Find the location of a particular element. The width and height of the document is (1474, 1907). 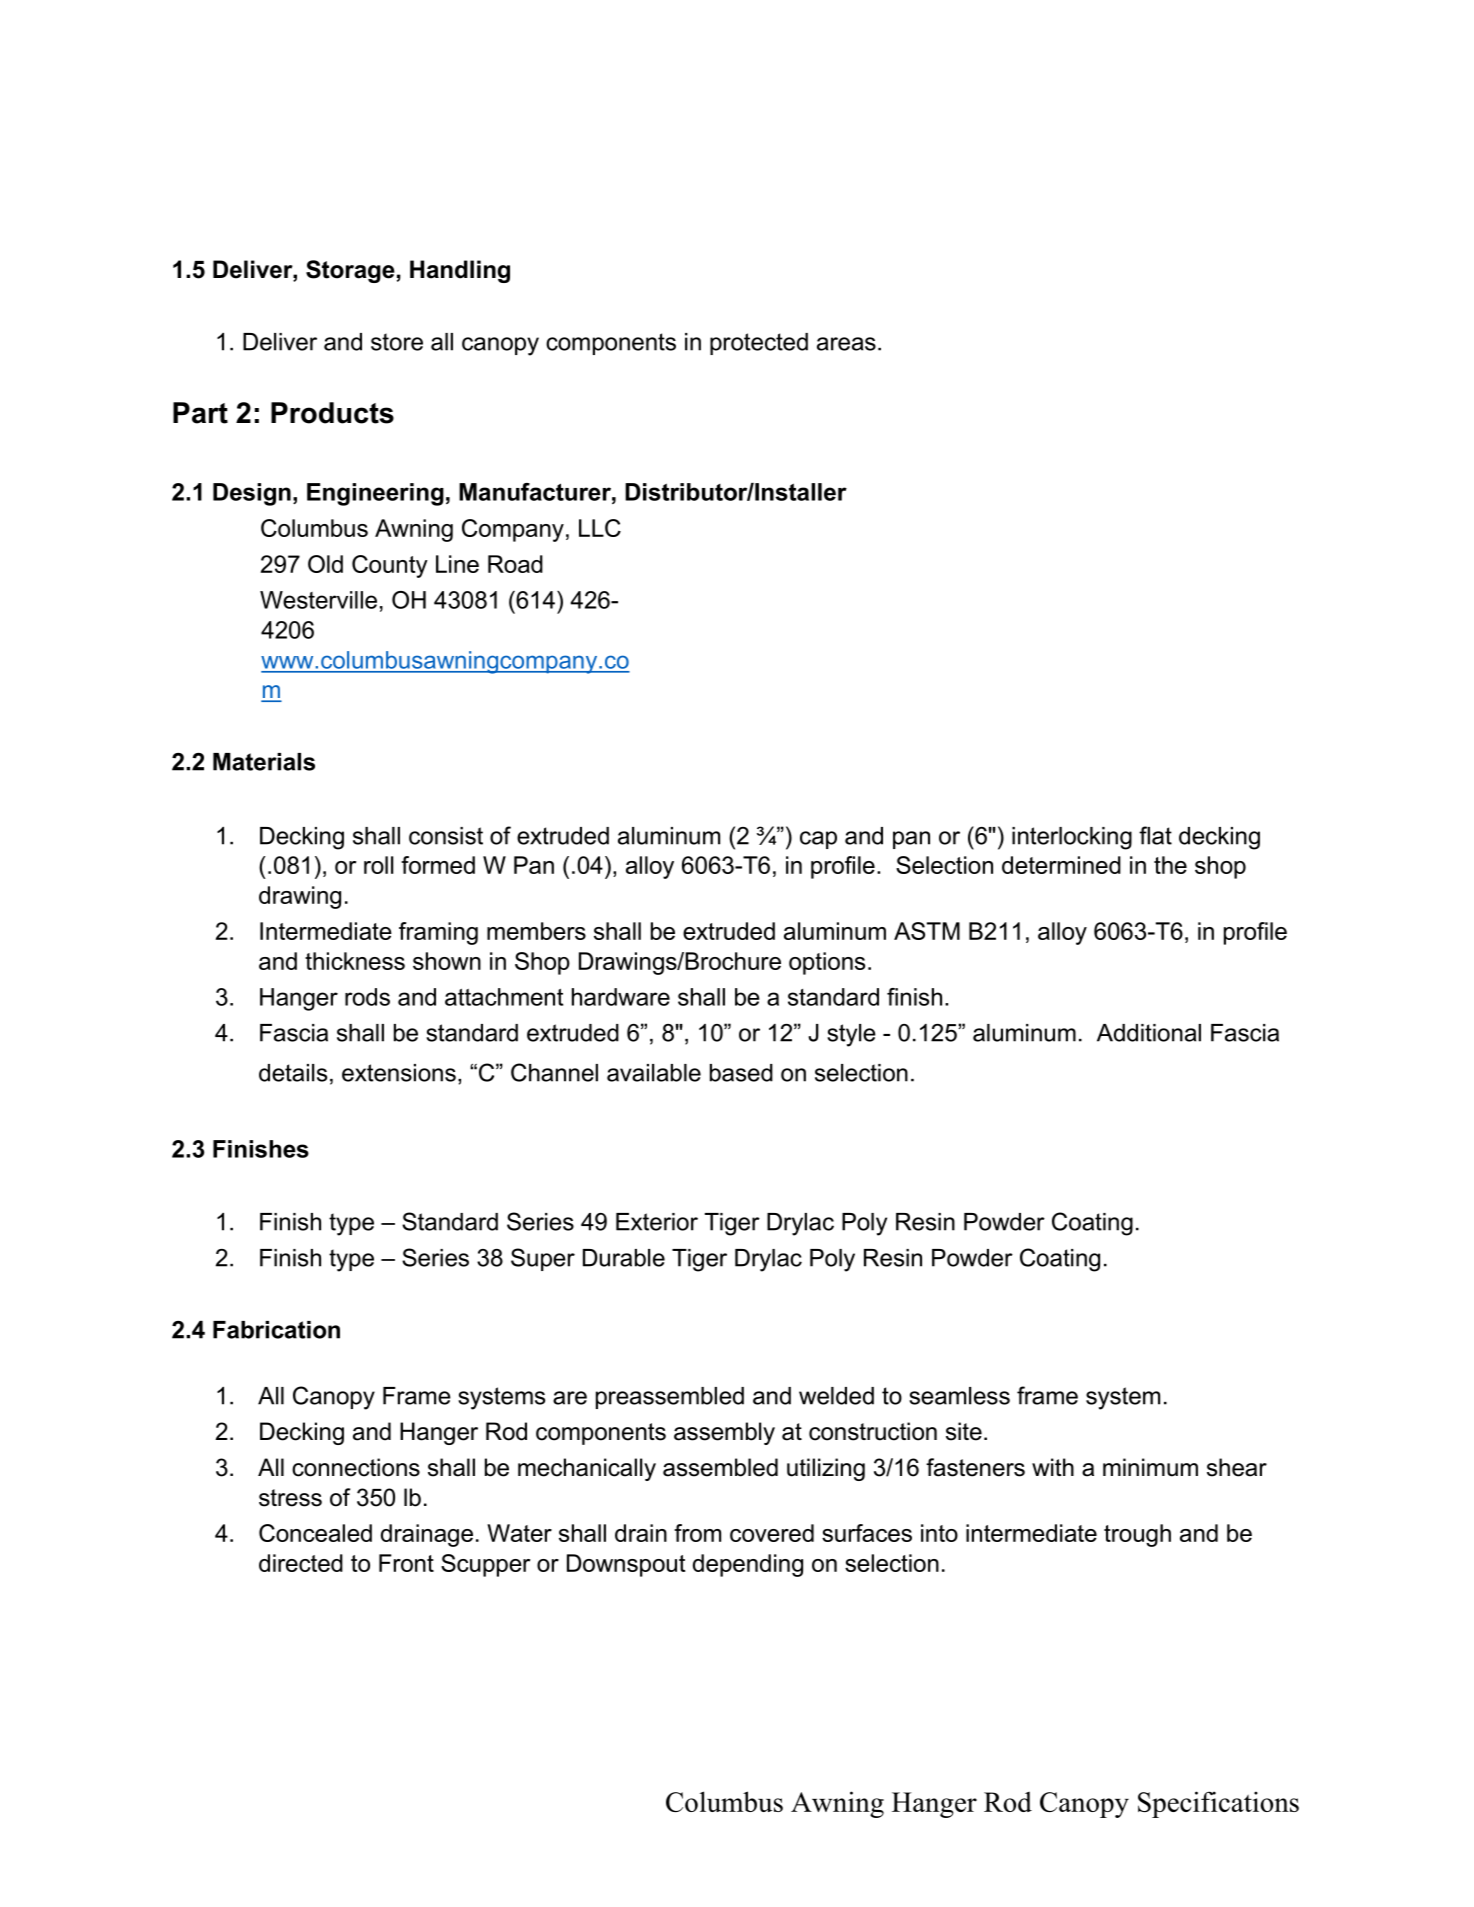

areas is located at coordinates (846, 344).
